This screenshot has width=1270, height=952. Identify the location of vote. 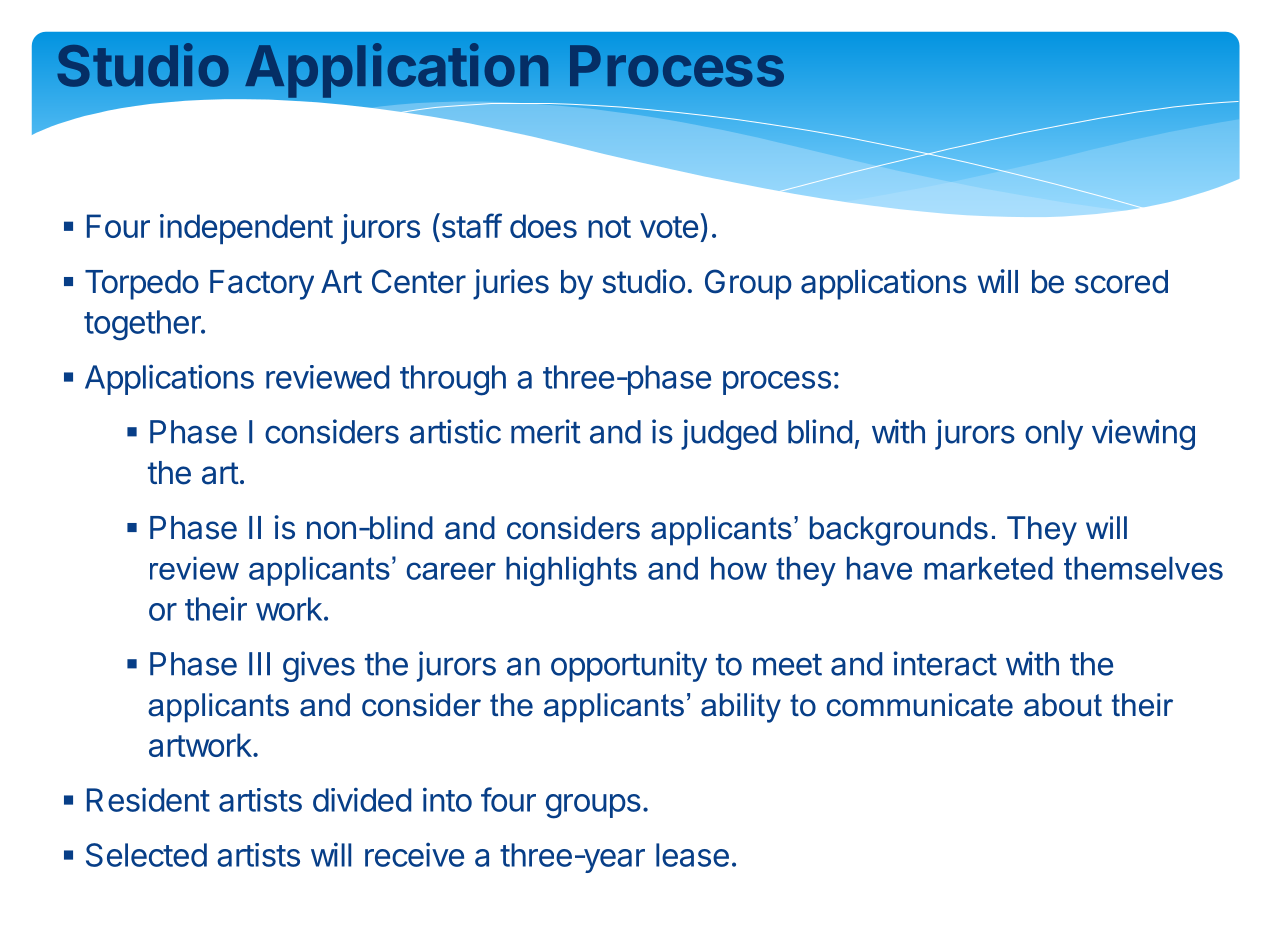
(669, 227).
